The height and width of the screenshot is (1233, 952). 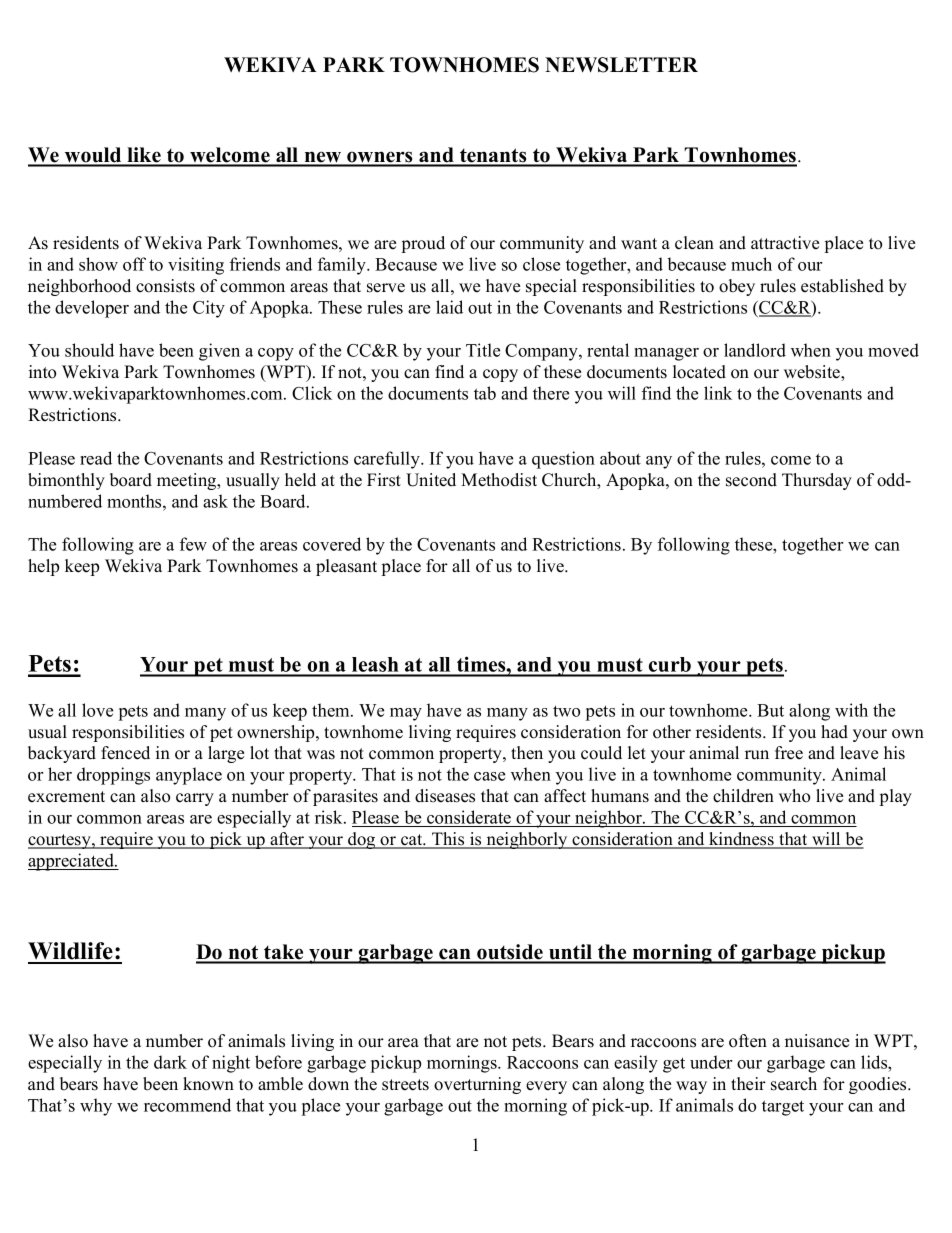 What do you see at coordinates (785, 243) in the screenshot?
I see `attractive` at bounding box center [785, 243].
